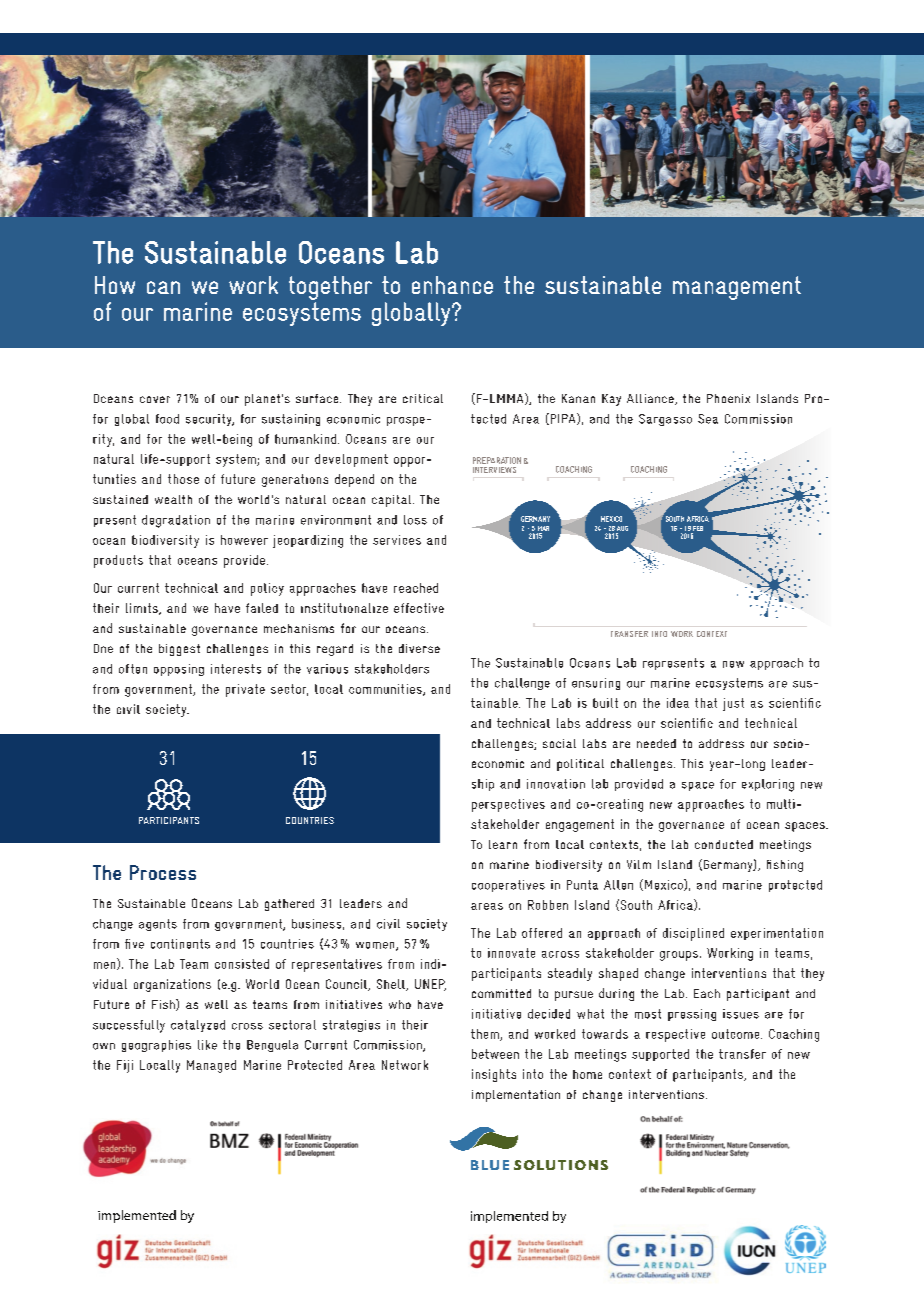  Describe the element at coordinates (508, 805) in the screenshot. I see `perspectives` at that location.
